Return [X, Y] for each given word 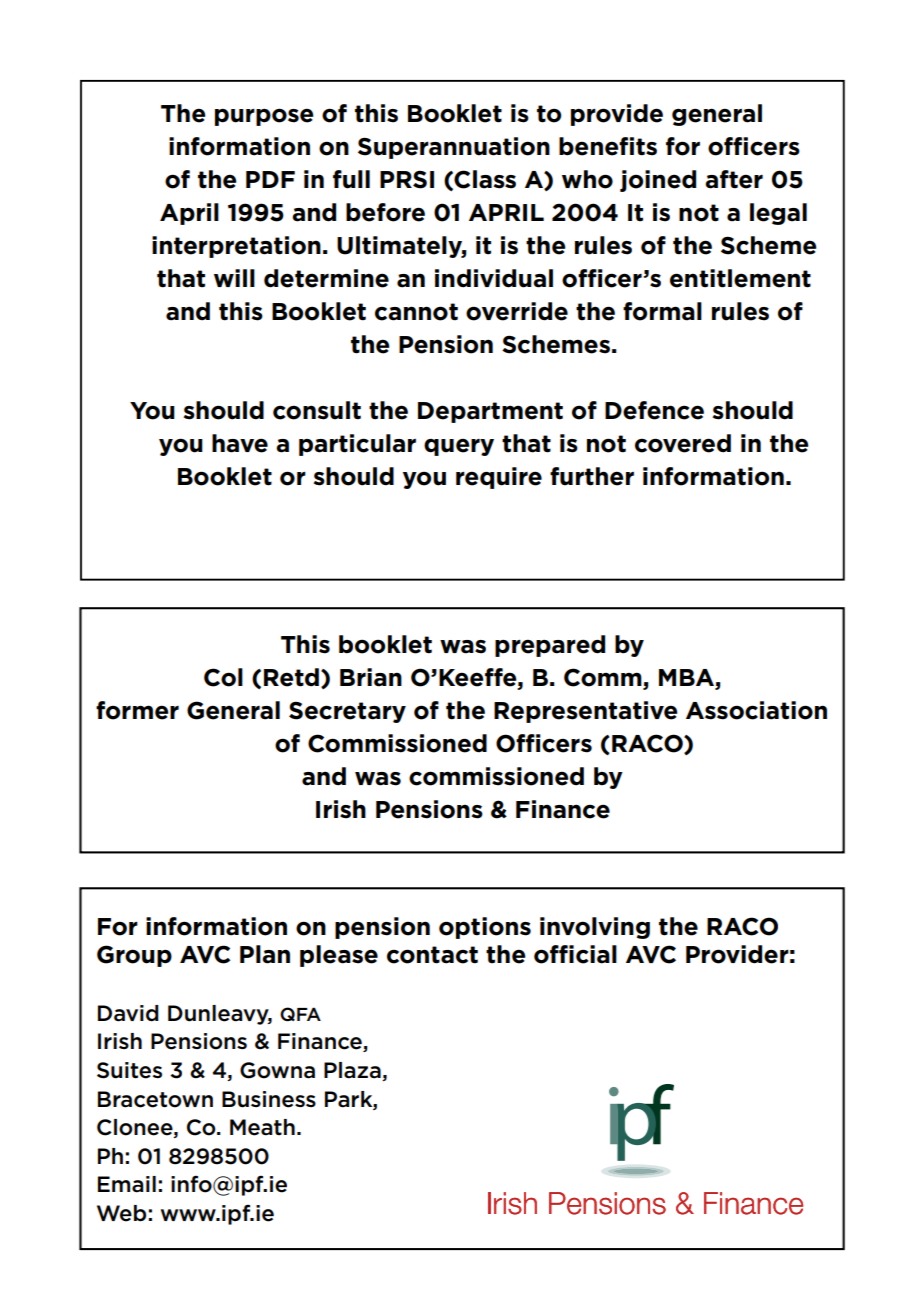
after [734, 179]
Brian [371, 677]
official [575, 954]
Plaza [353, 1071]
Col [223, 677]
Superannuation [454, 148]
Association [756, 710]
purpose [264, 117]
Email [127, 1184]
